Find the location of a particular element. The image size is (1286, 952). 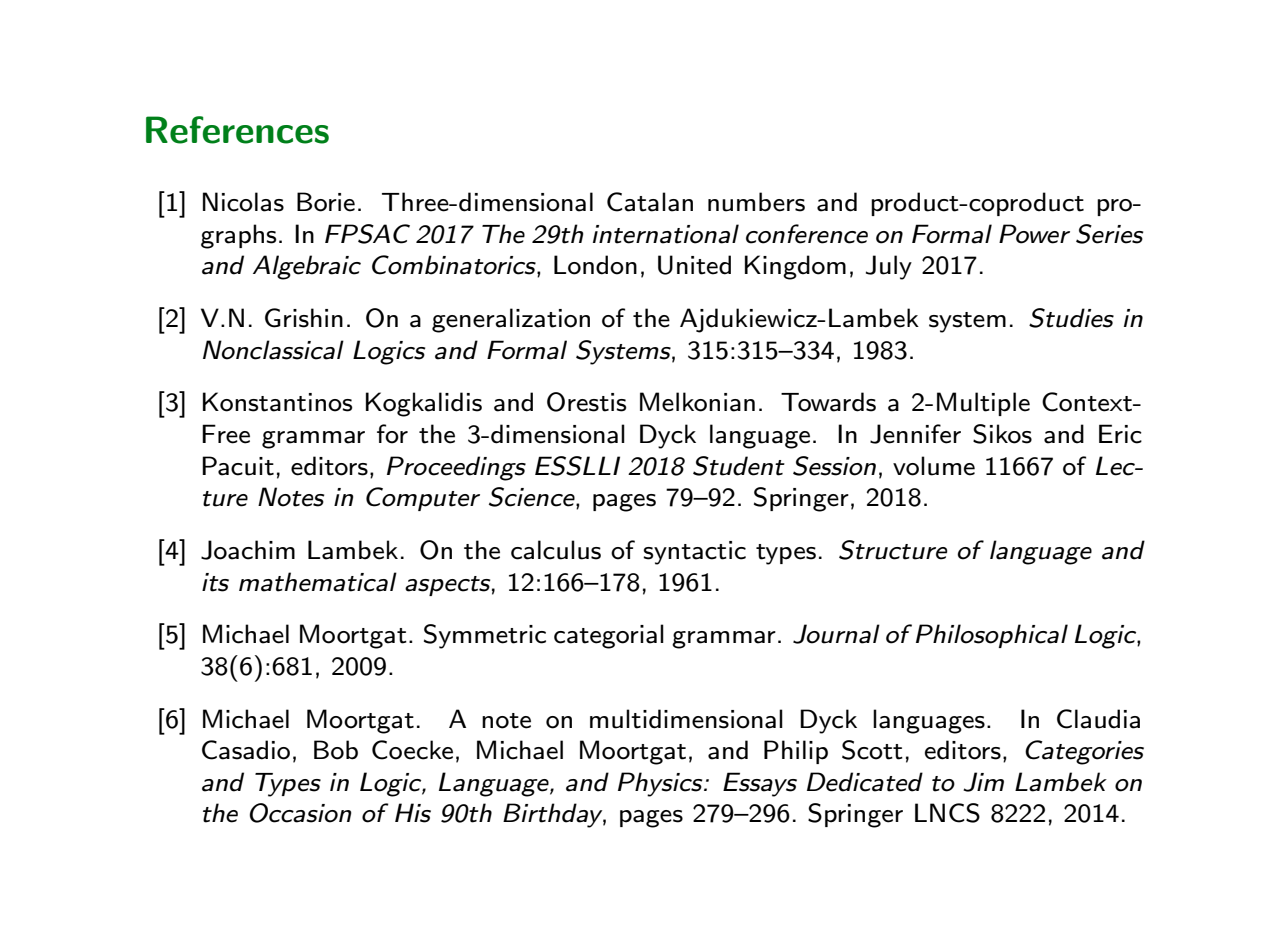

Jim is located at coordinates (983, 782).
